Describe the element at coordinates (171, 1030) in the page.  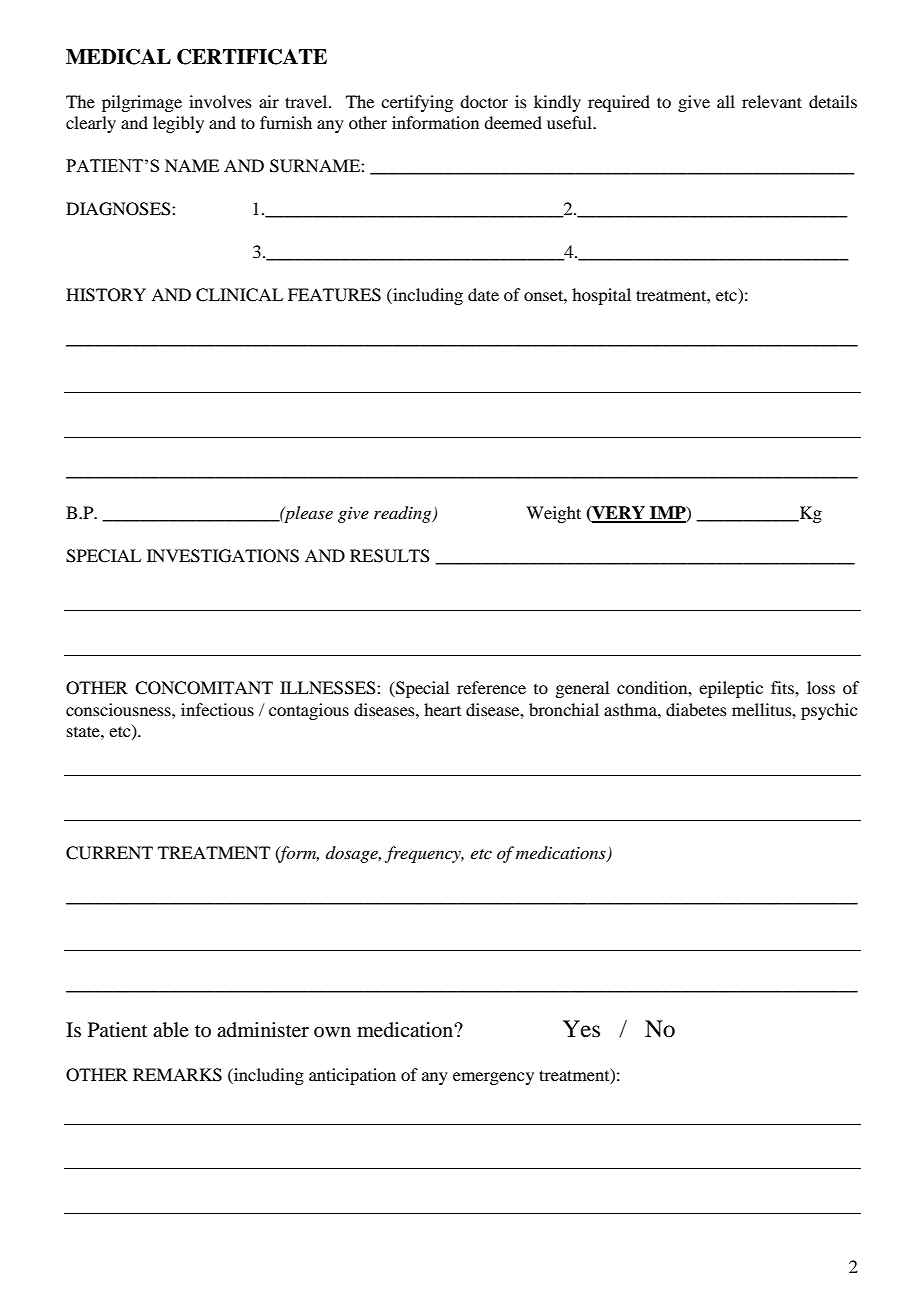
I see `able` at that location.
